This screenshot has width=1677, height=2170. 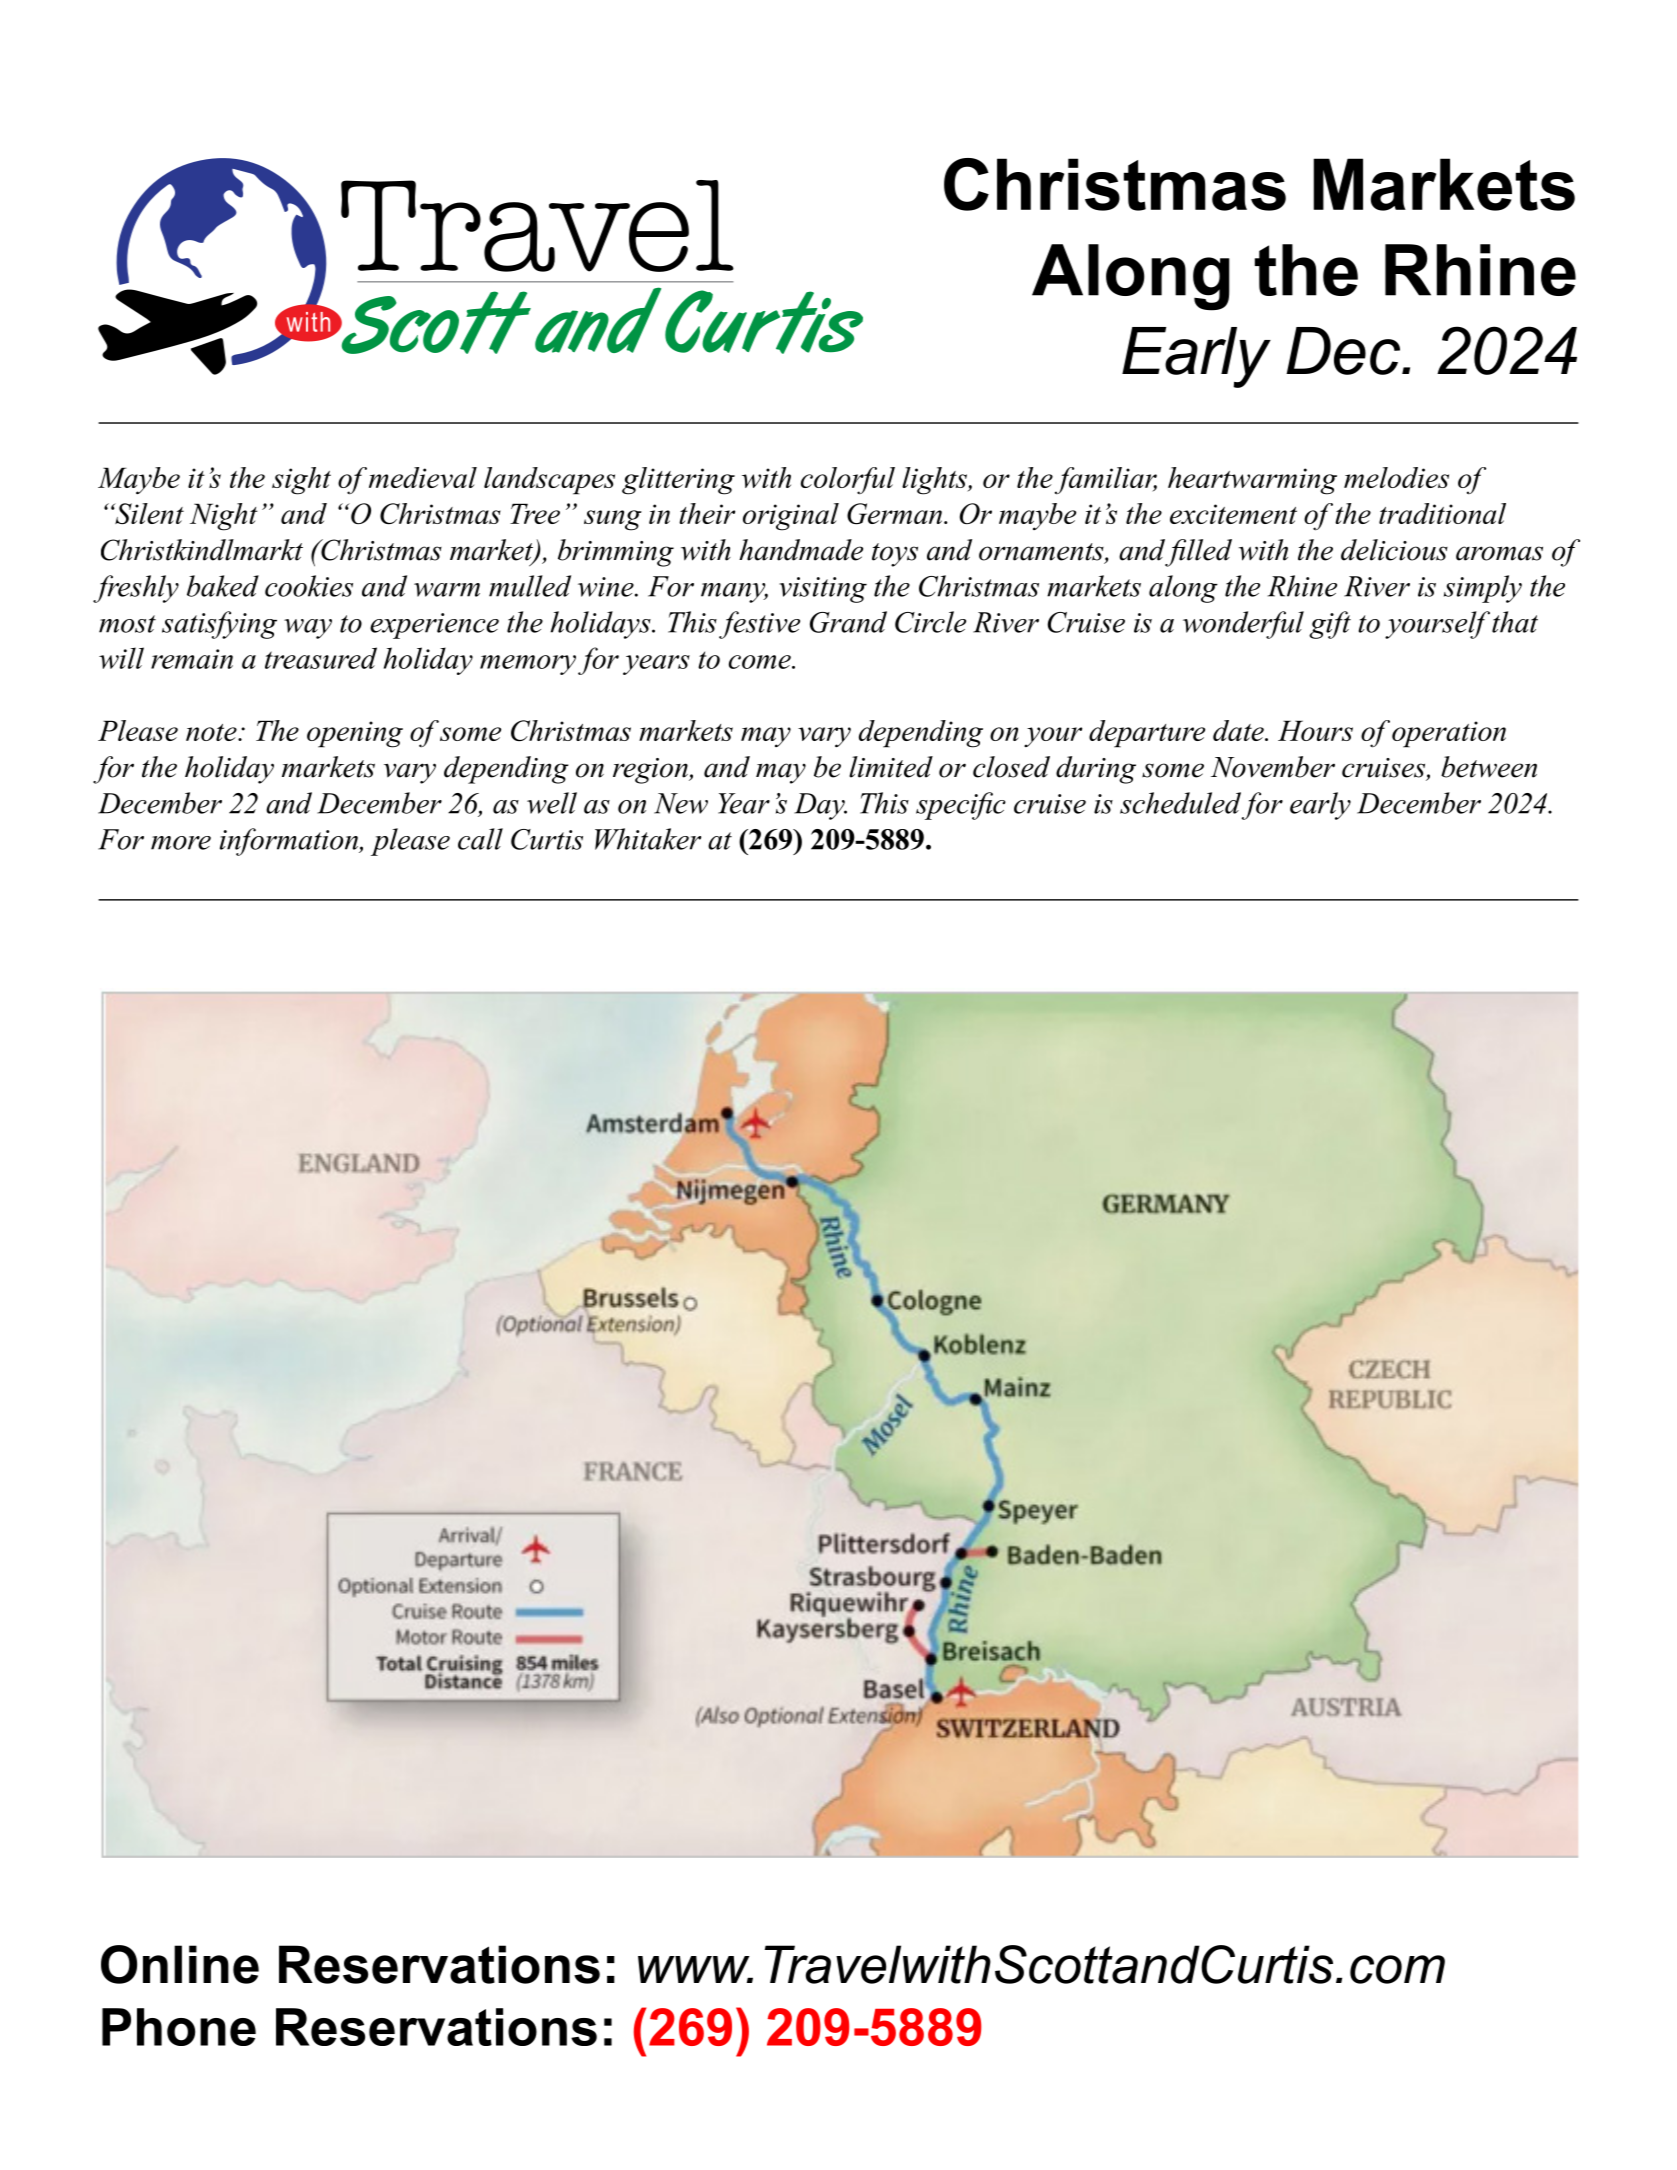 What do you see at coordinates (180, 1964) in the screenshot?
I see `Online` at bounding box center [180, 1964].
